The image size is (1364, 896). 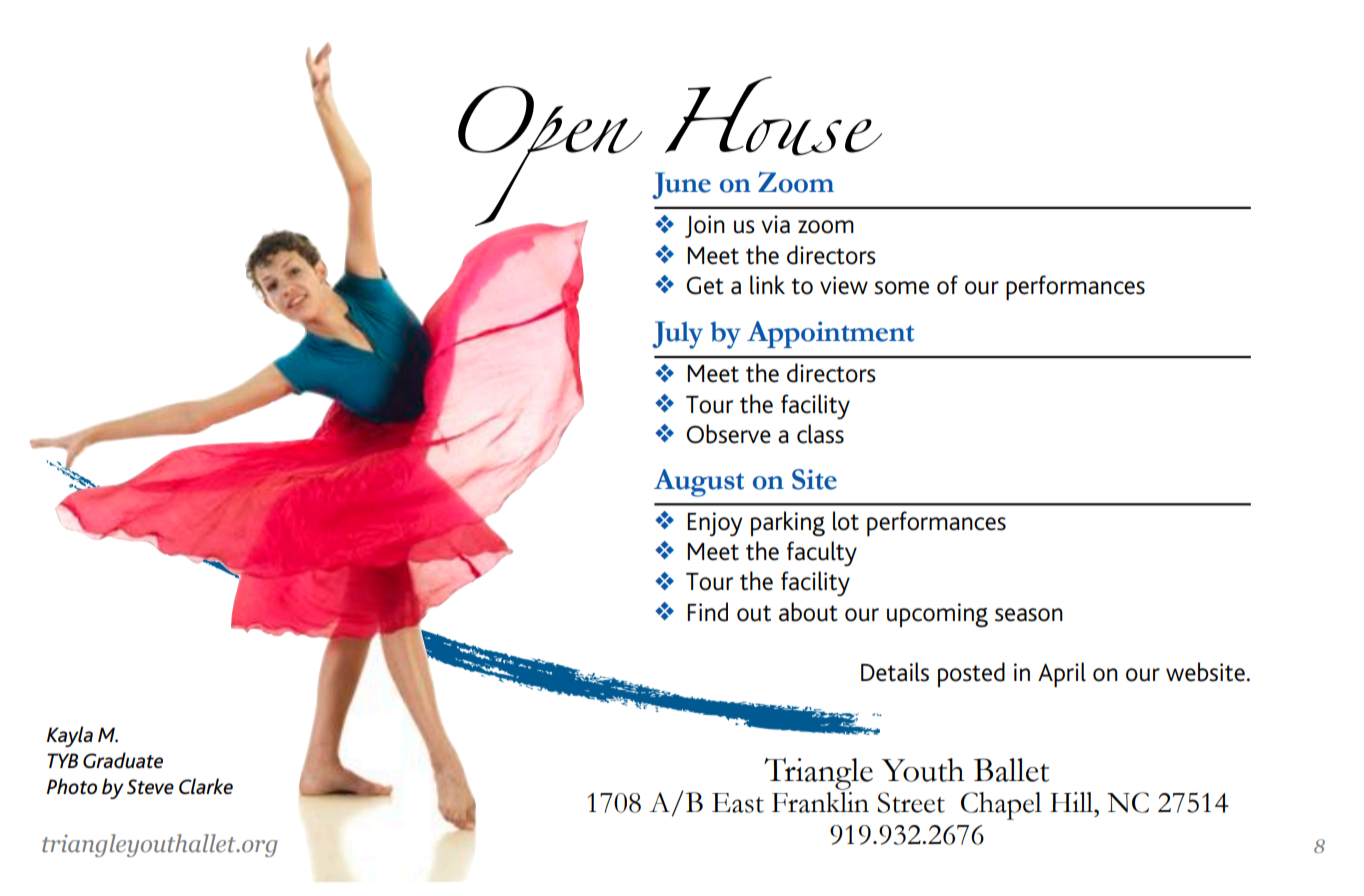 What do you see at coordinates (206, 786) in the screenshot?
I see `Clarke` at bounding box center [206, 786].
